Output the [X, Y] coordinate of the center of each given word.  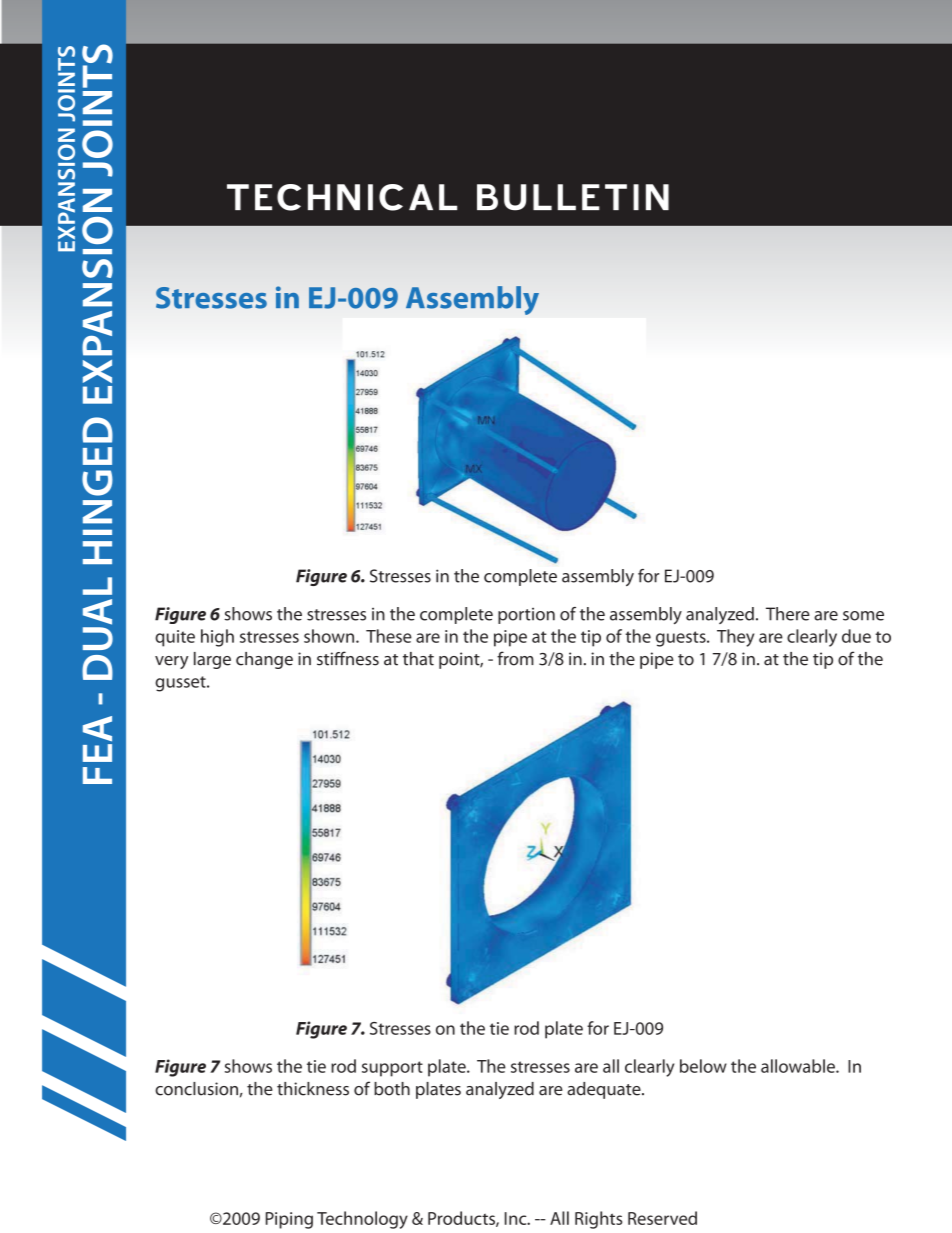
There [788, 614]
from [515, 658]
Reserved [662, 1218]
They [735, 638]
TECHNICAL [342, 197]
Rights [598, 1220]
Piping [289, 1220]
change [264, 660]
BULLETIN [573, 197]
